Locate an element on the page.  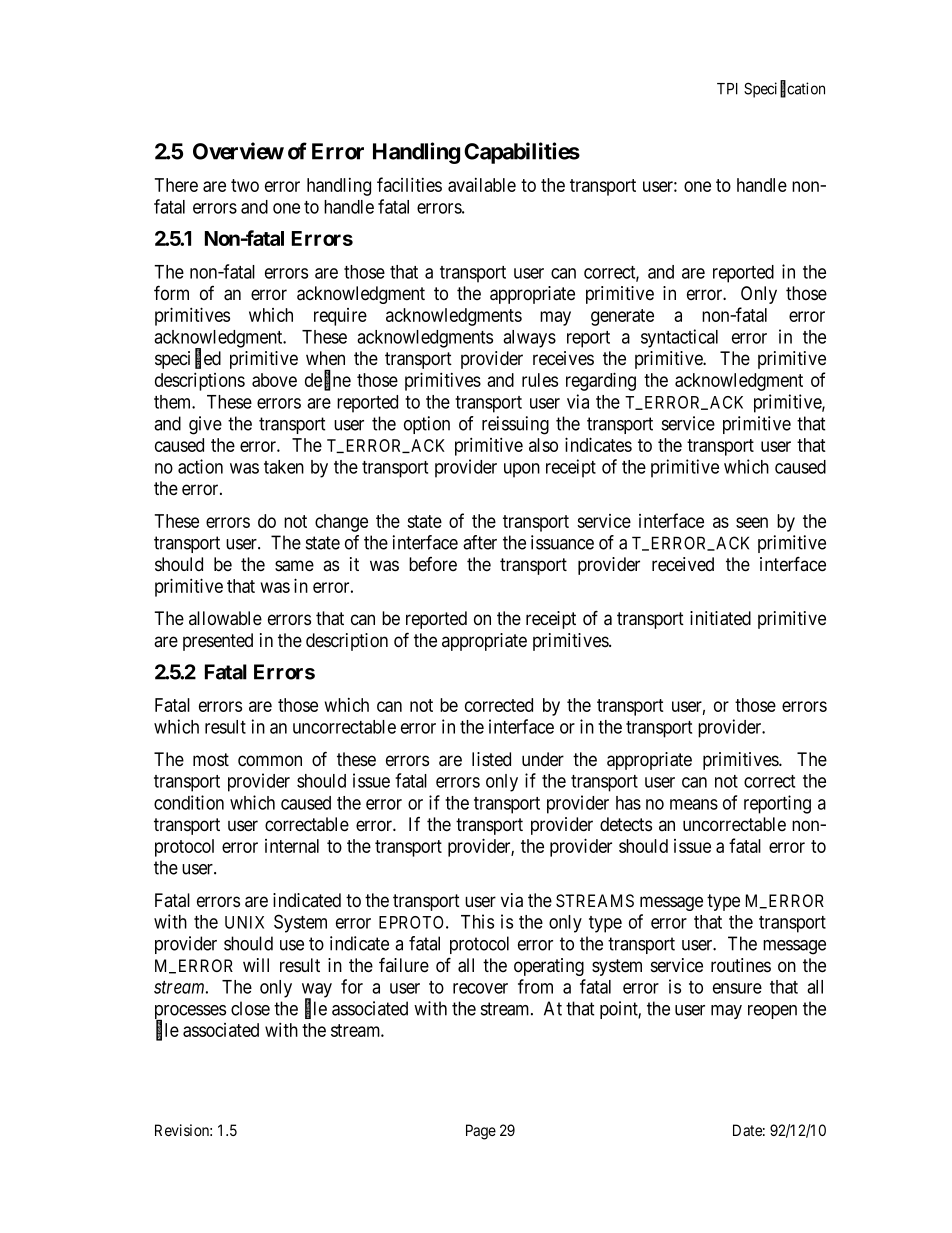
Overview is located at coordinates (238, 151).
